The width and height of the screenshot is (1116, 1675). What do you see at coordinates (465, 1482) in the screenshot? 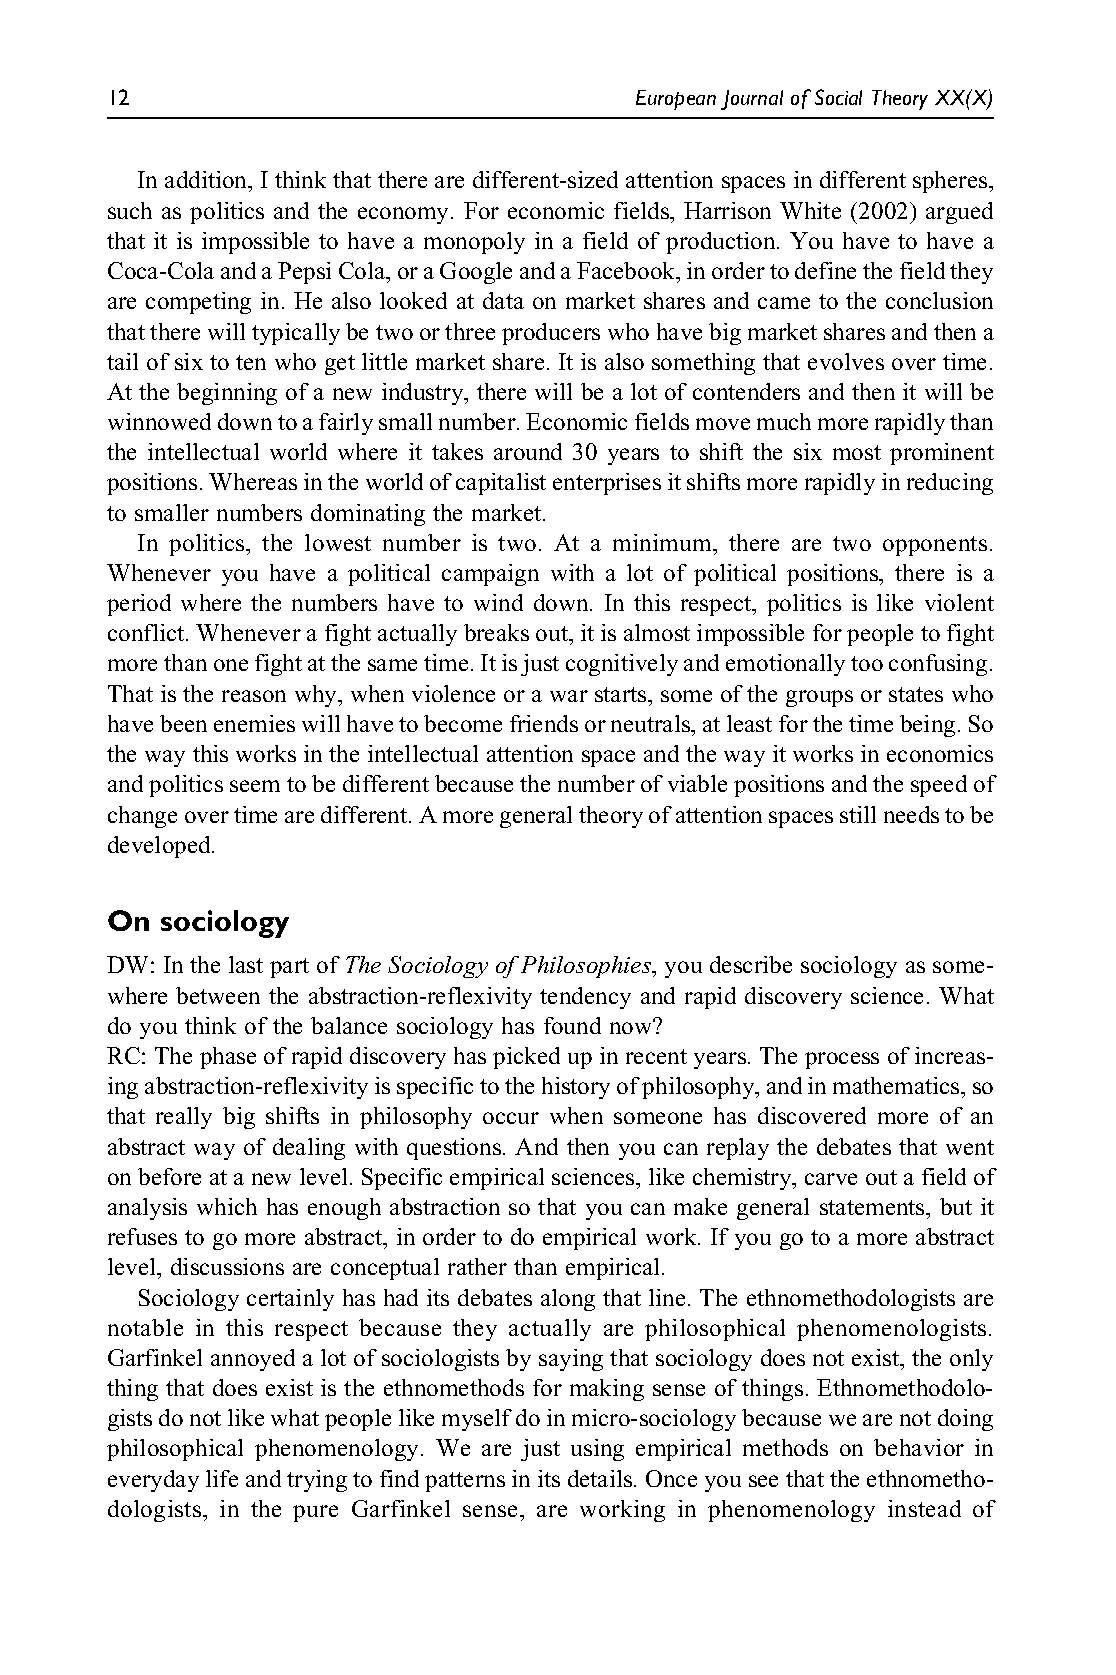
I see `patterns` at bounding box center [465, 1482].
